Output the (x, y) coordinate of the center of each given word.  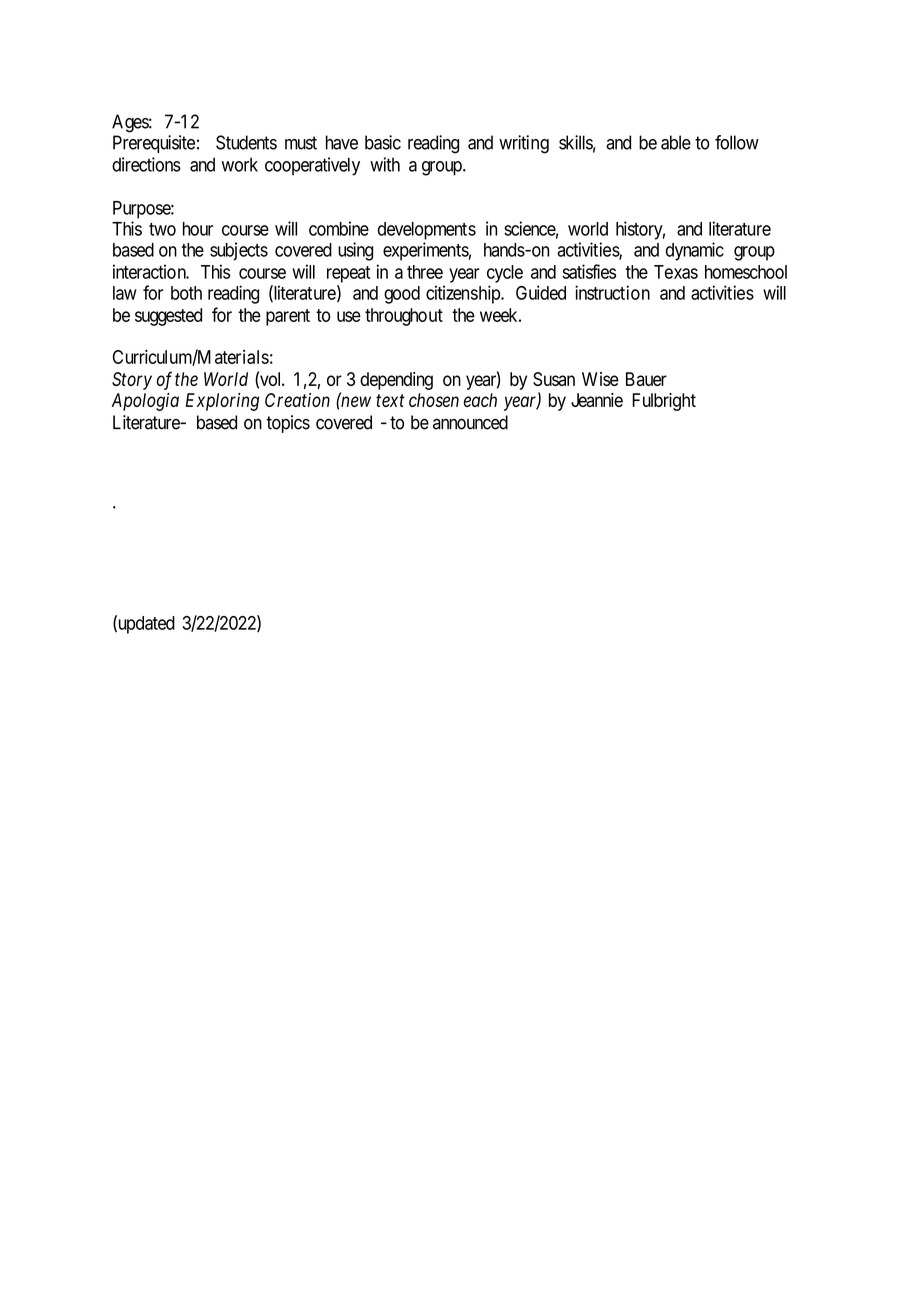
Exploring (222, 402)
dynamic (695, 251)
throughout (404, 317)
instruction (612, 292)
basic (383, 142)
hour (198, 229)
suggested (168, 317)
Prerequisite (154, 144)
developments (427, 231)
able (676, 142)
